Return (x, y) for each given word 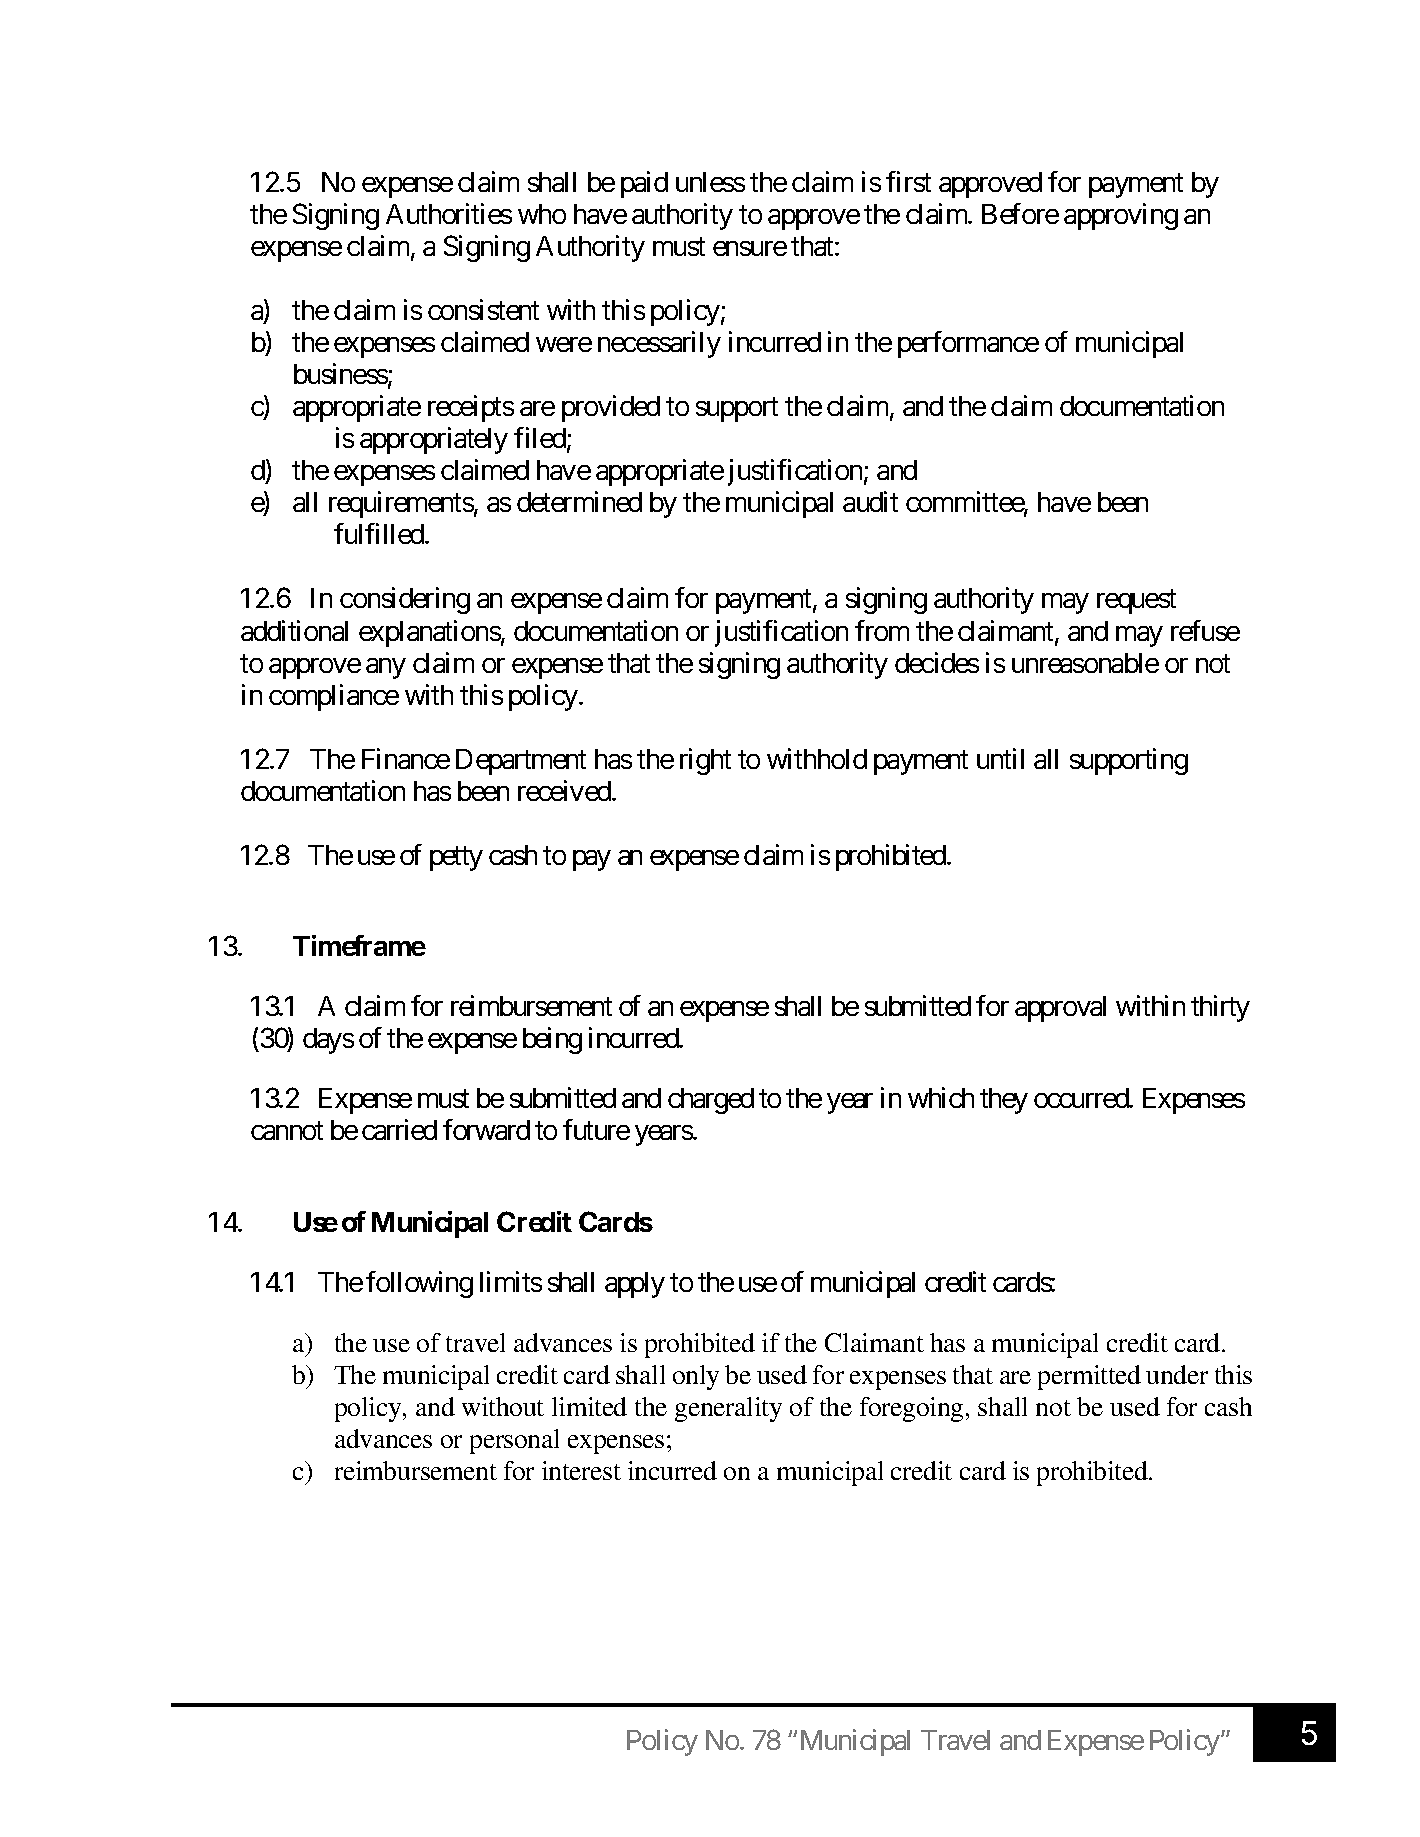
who (542, 214)
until (1000, 758)
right (705, 761)
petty (456, 858)
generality (728, 1409)
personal (514, 1441)
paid (644, 184)
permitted (1089, 1377)
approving (1121, 216)
